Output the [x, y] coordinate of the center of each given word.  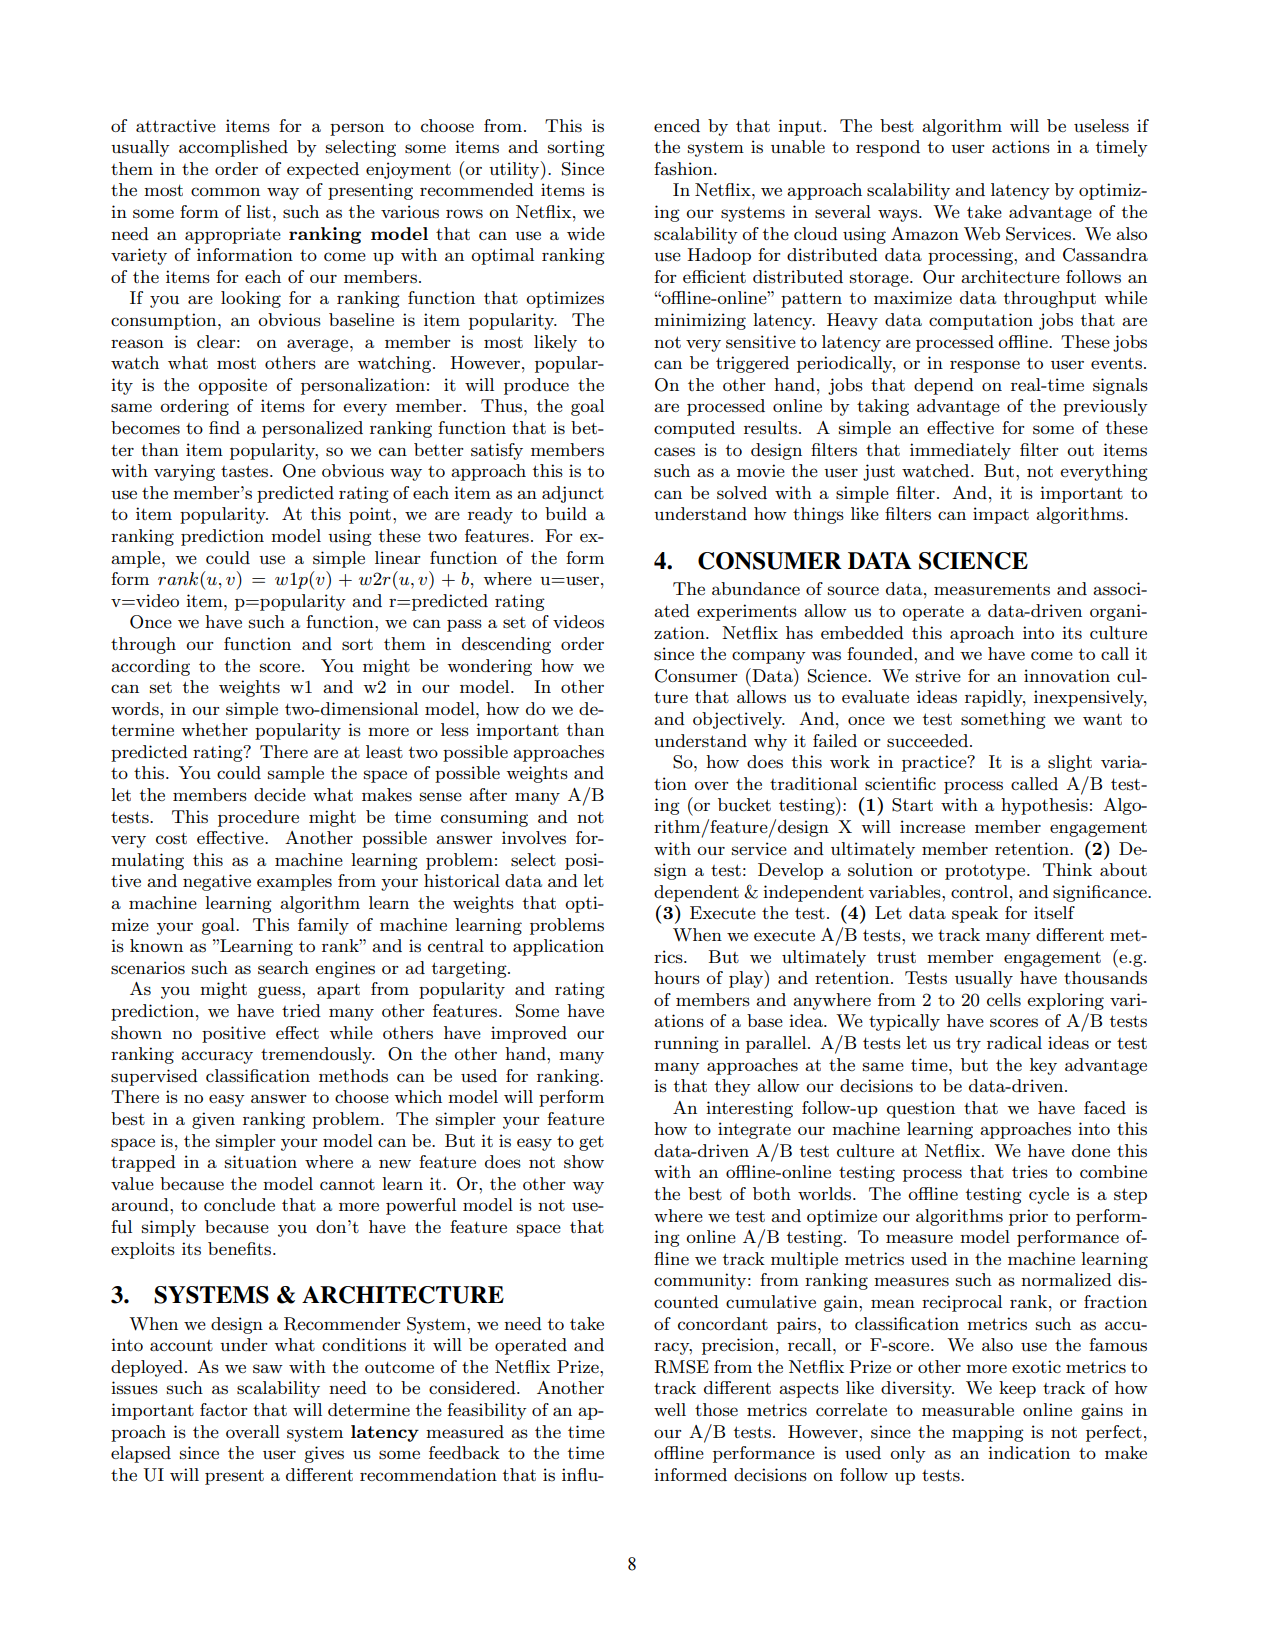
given [213, 1120]
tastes [246, 471]
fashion [684, 169]
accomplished [233, 148]
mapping [988, 1433]
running [686, 1044]
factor [223, 1409]
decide [280, 794]
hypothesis [1044, 806]
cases [674, 452]
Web [982, 233]
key [1043, 1066]
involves [534, 838]
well [670, 1409]
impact [1001, 515]
